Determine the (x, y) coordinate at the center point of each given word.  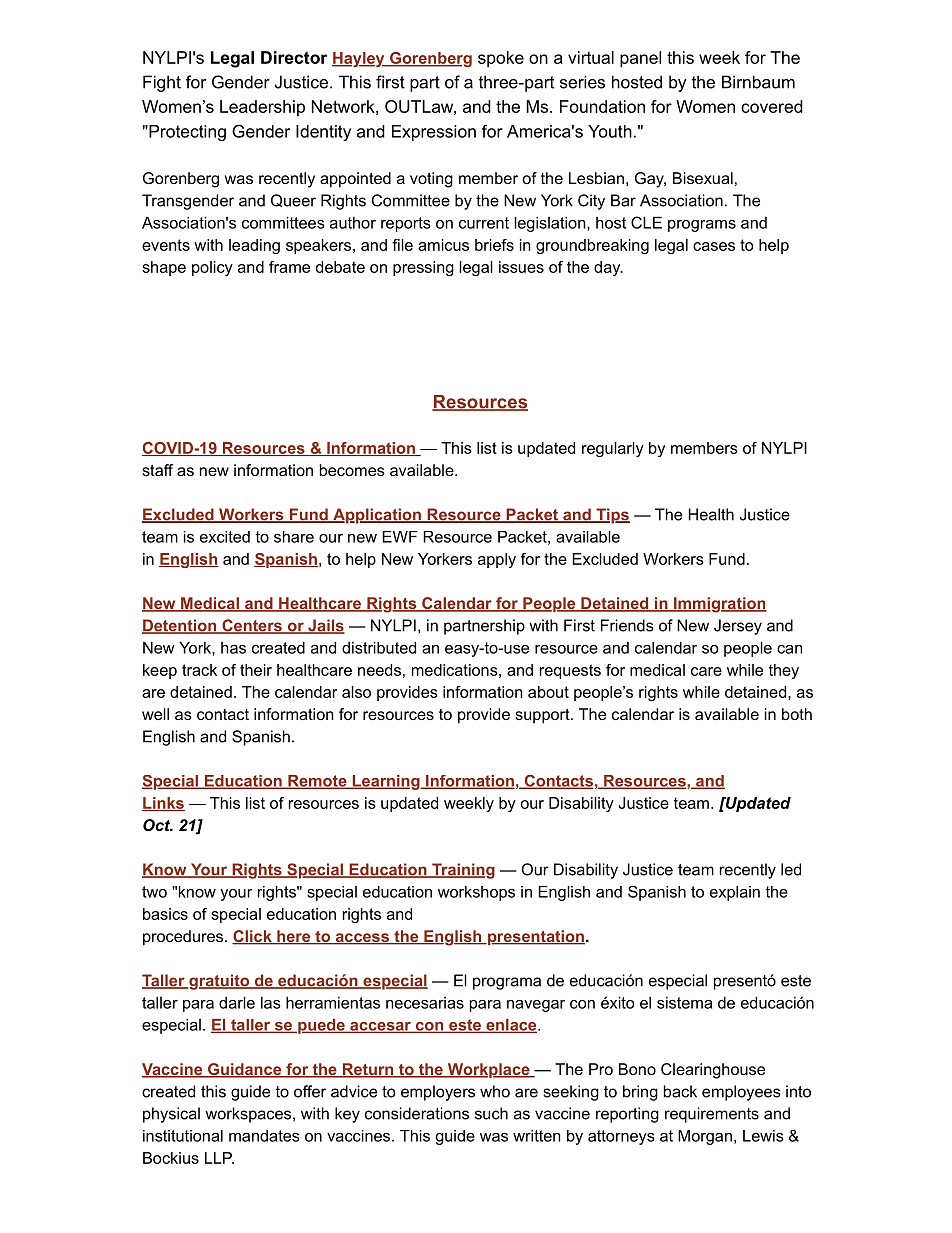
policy (212, 268)
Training (462, 871)
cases (714, 246)
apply (497, 560)
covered (772, 106)
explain (735, 893)
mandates (264, 1136)
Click (253, 937)
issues (521, 267)
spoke (501, 59)
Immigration (719, 605)
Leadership (262, 108)
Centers (252, 626)
